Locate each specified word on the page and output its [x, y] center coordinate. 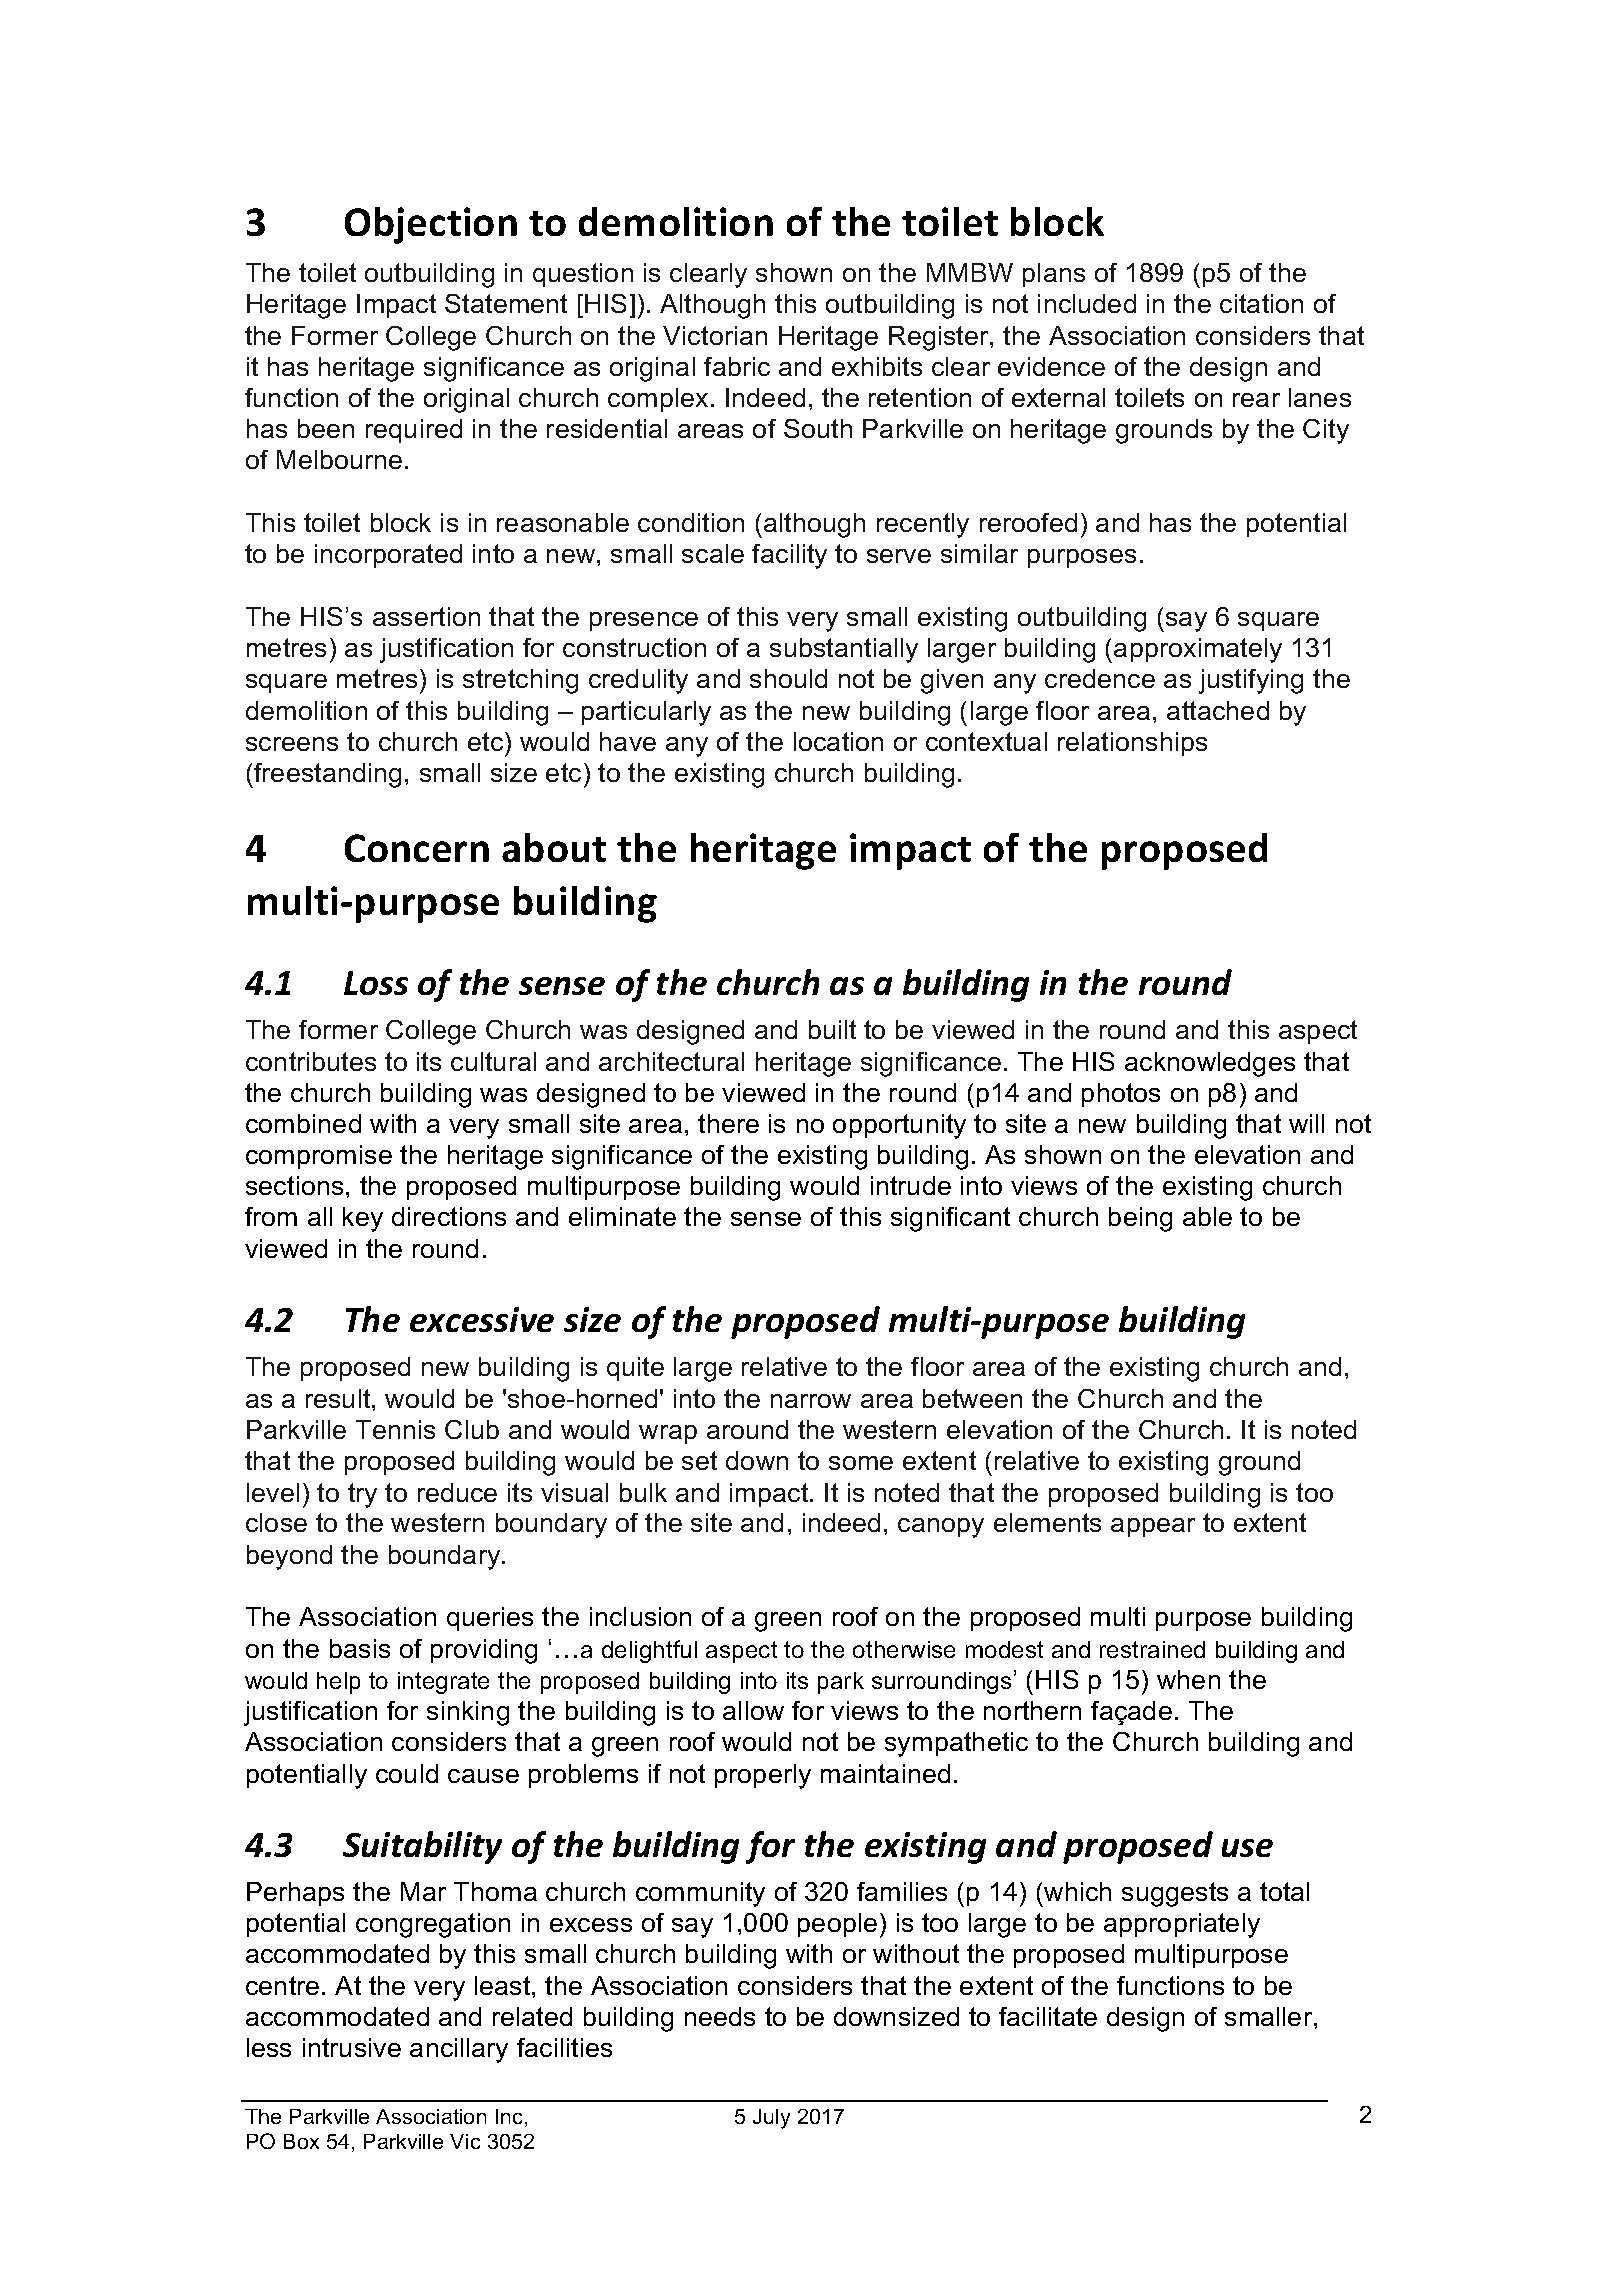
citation [1261, 303]
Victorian [715, 335]
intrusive [352, 2047]
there [728, 1123]
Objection [431, 225]
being [1140, 1219]
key [363, 1219]
